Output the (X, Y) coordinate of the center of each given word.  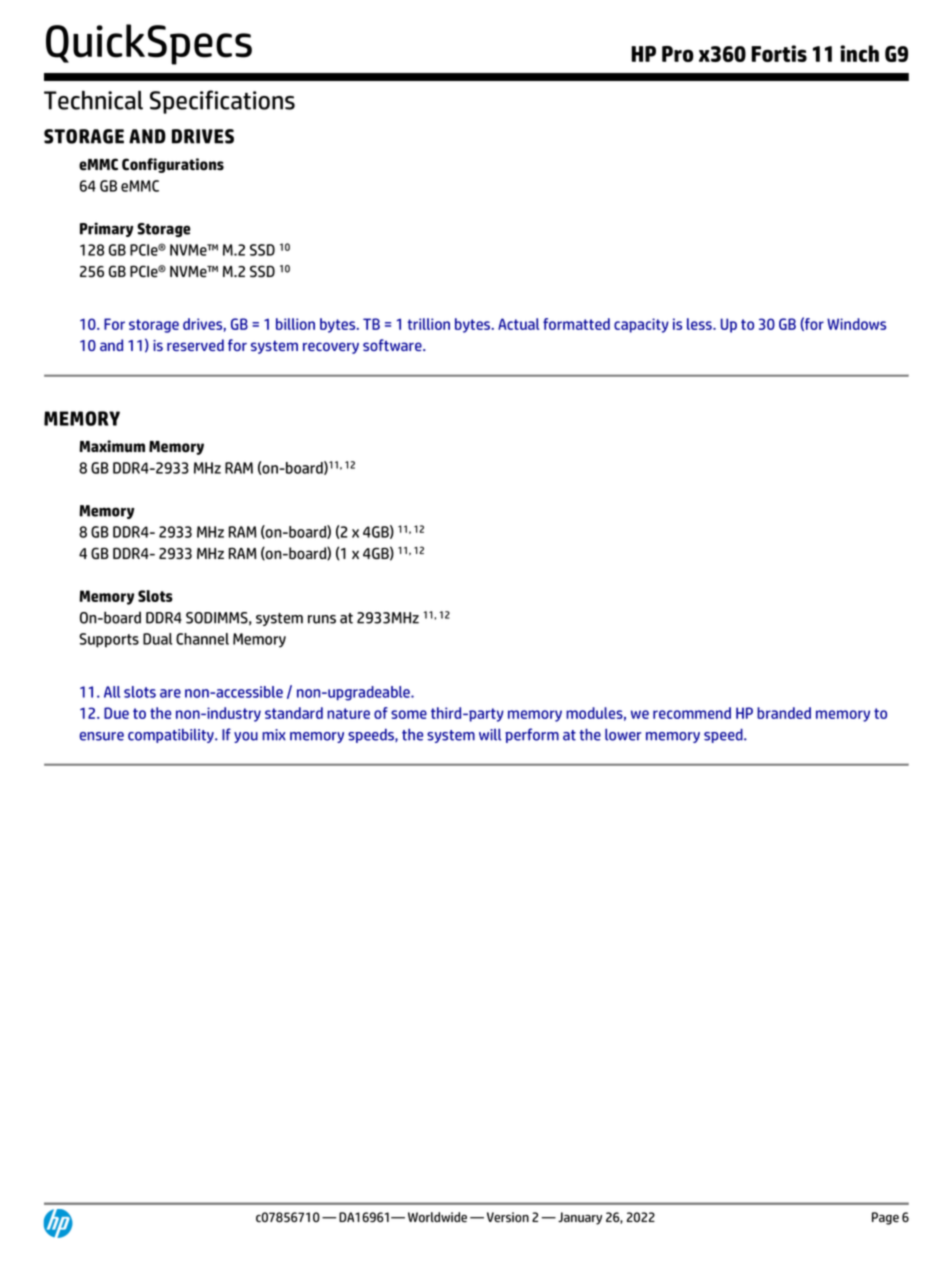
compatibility (172, 735)
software (393, 345)
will (490, 735)
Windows (856, 324)
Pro (678, 54)
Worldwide (437, 1217)
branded (784, 713)
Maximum (112, 446)
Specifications (222, 102)
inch (859, 53)
